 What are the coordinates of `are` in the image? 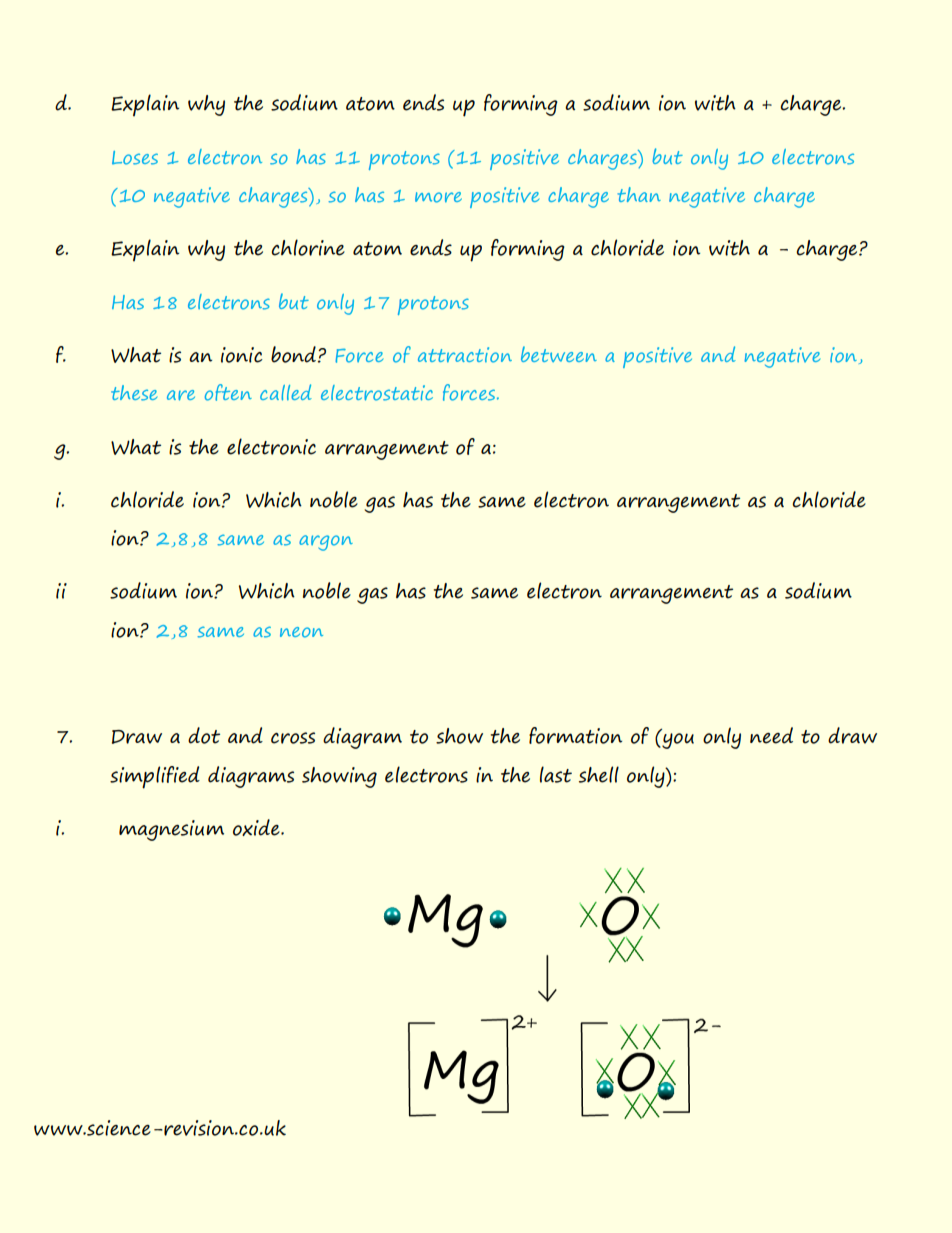 It's located at (181, 395).
